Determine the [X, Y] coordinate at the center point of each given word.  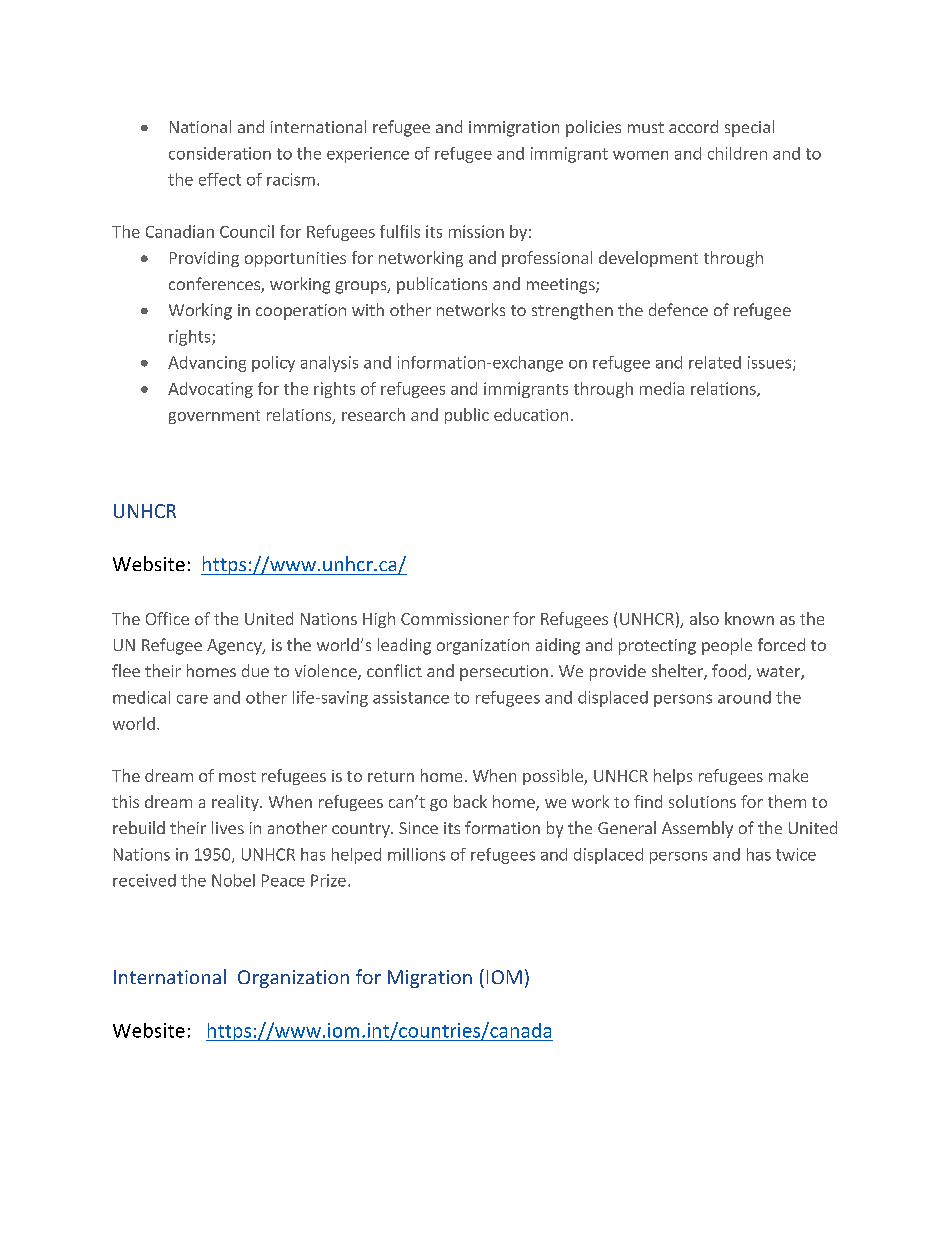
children [737, 153]
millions [416, 854]
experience [368, 155]
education [531, 414]
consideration [220, 153]
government [214, 417]
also [704, 618]
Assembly [697, 829]
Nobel [233, 880]
